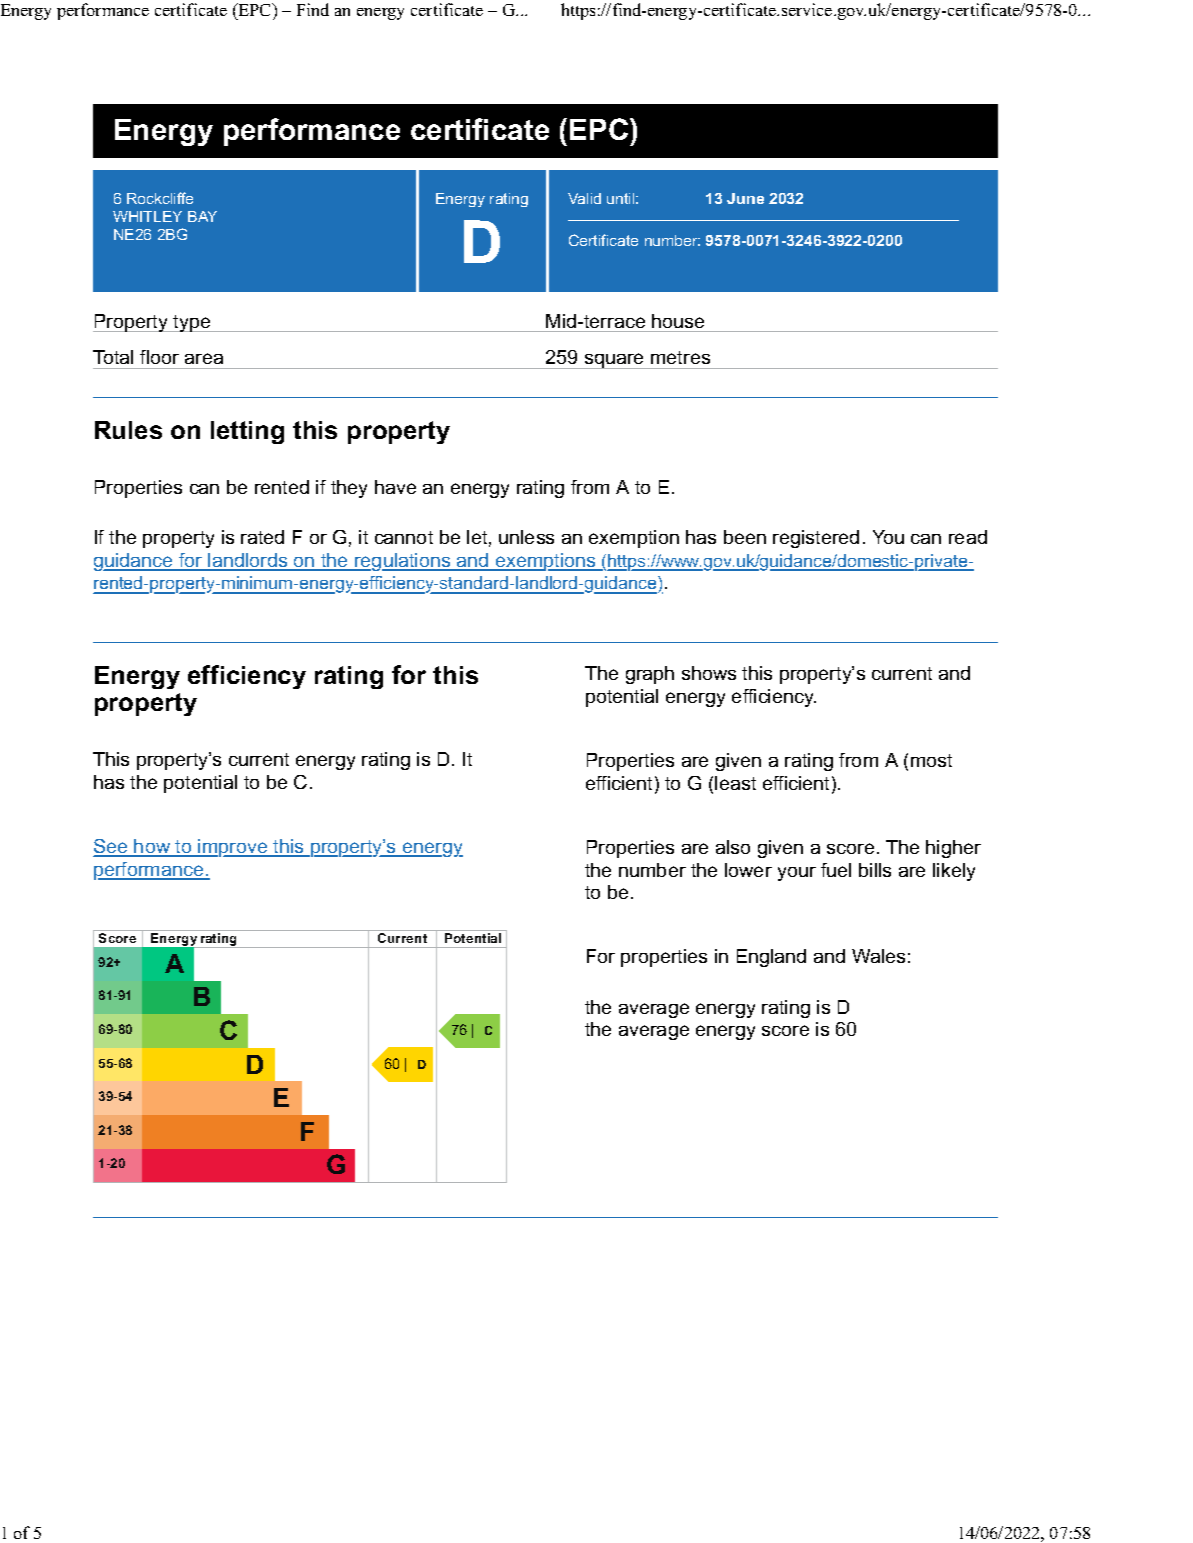  Describe the element at coordinates (233, 848) in the image. I see `improve` at that location.
